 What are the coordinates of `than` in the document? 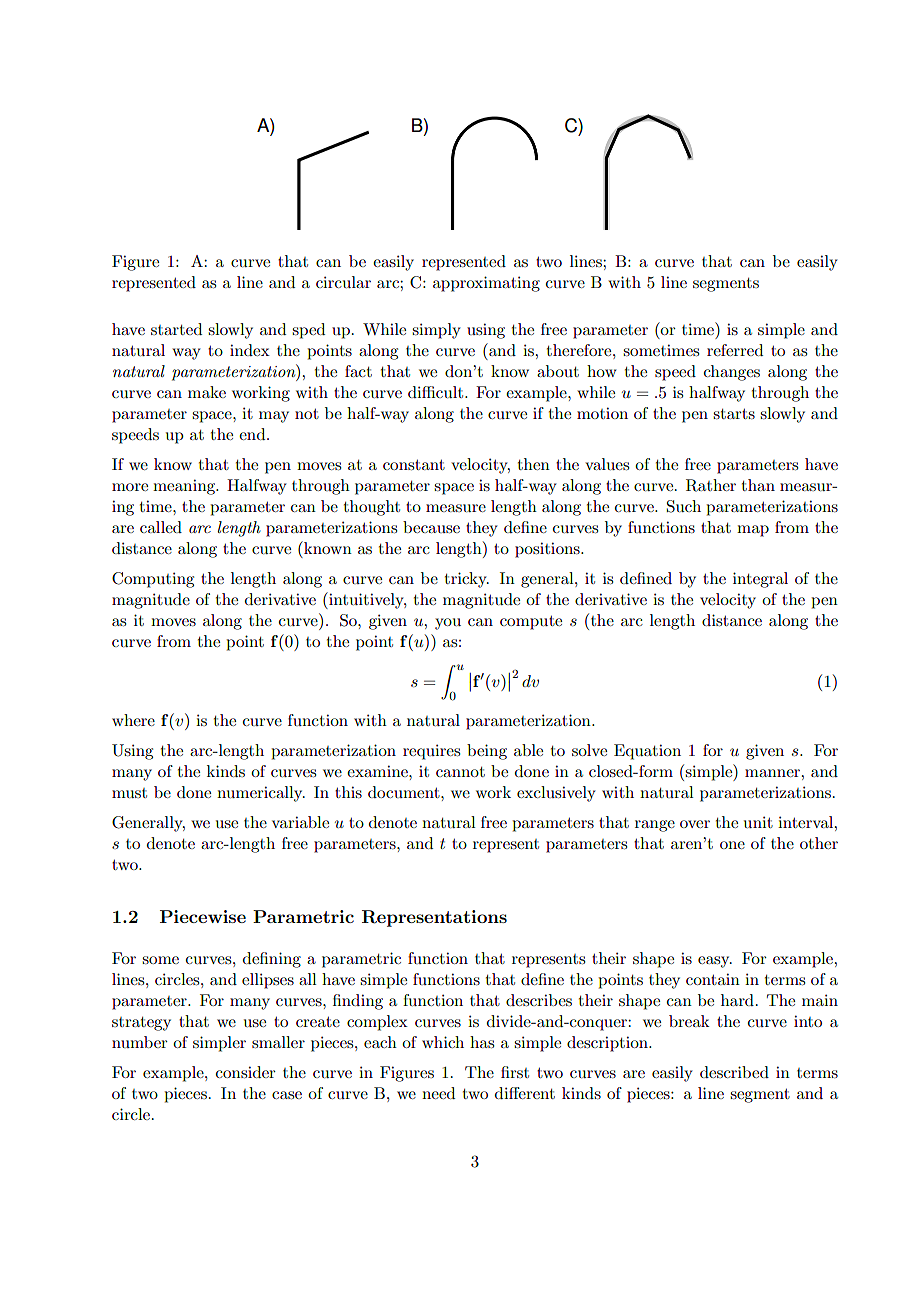 It's located at (758, 485).
